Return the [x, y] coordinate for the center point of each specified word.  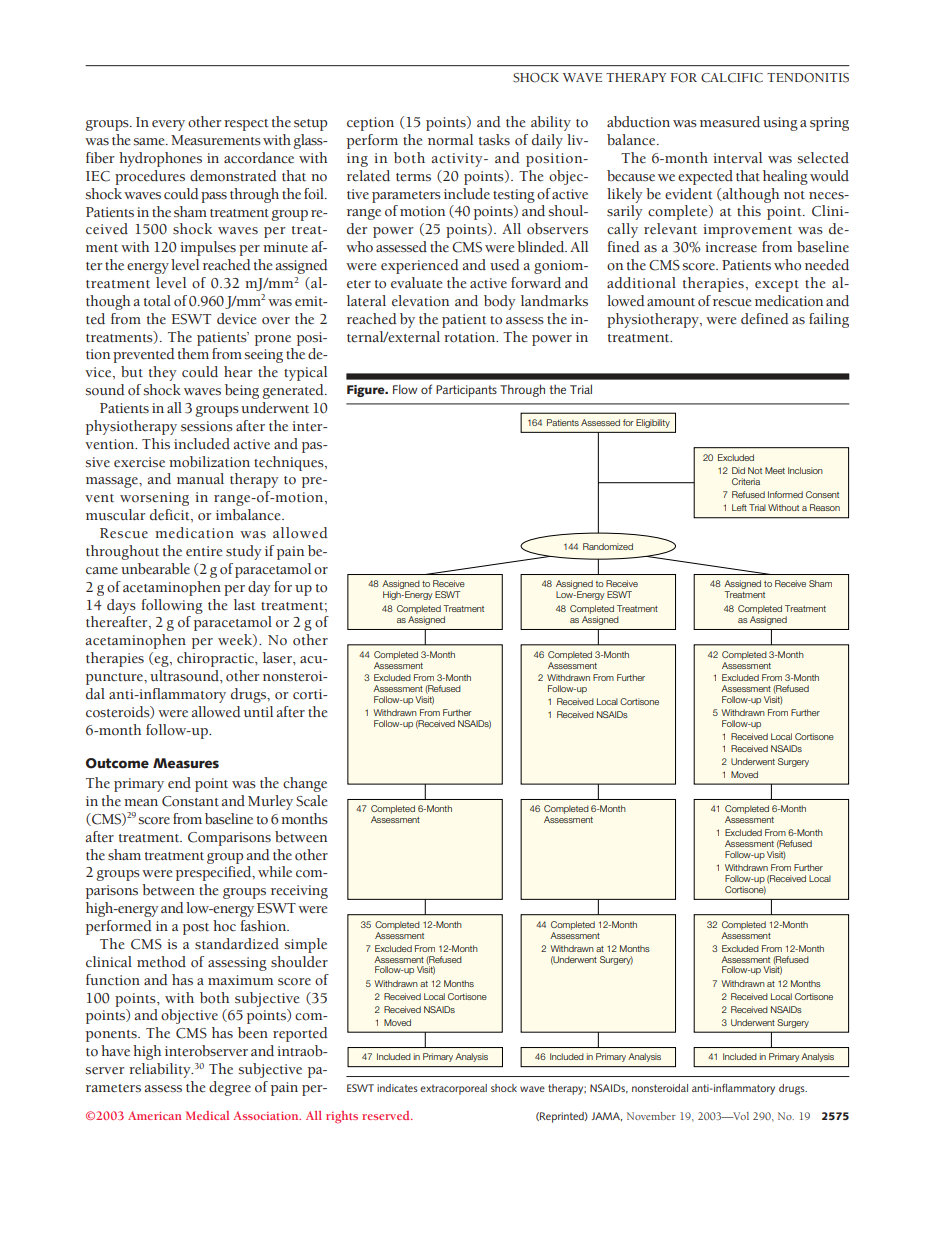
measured [730, 122]
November [651, 1116]
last [245, 605]
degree [230, 1088]
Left [739, 507]
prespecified [215, 873]
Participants [466, 391]
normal [450, 140]
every [168, 125]
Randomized [608, 546]
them [193, 354]
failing [829, 320]
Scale [311, 801]
